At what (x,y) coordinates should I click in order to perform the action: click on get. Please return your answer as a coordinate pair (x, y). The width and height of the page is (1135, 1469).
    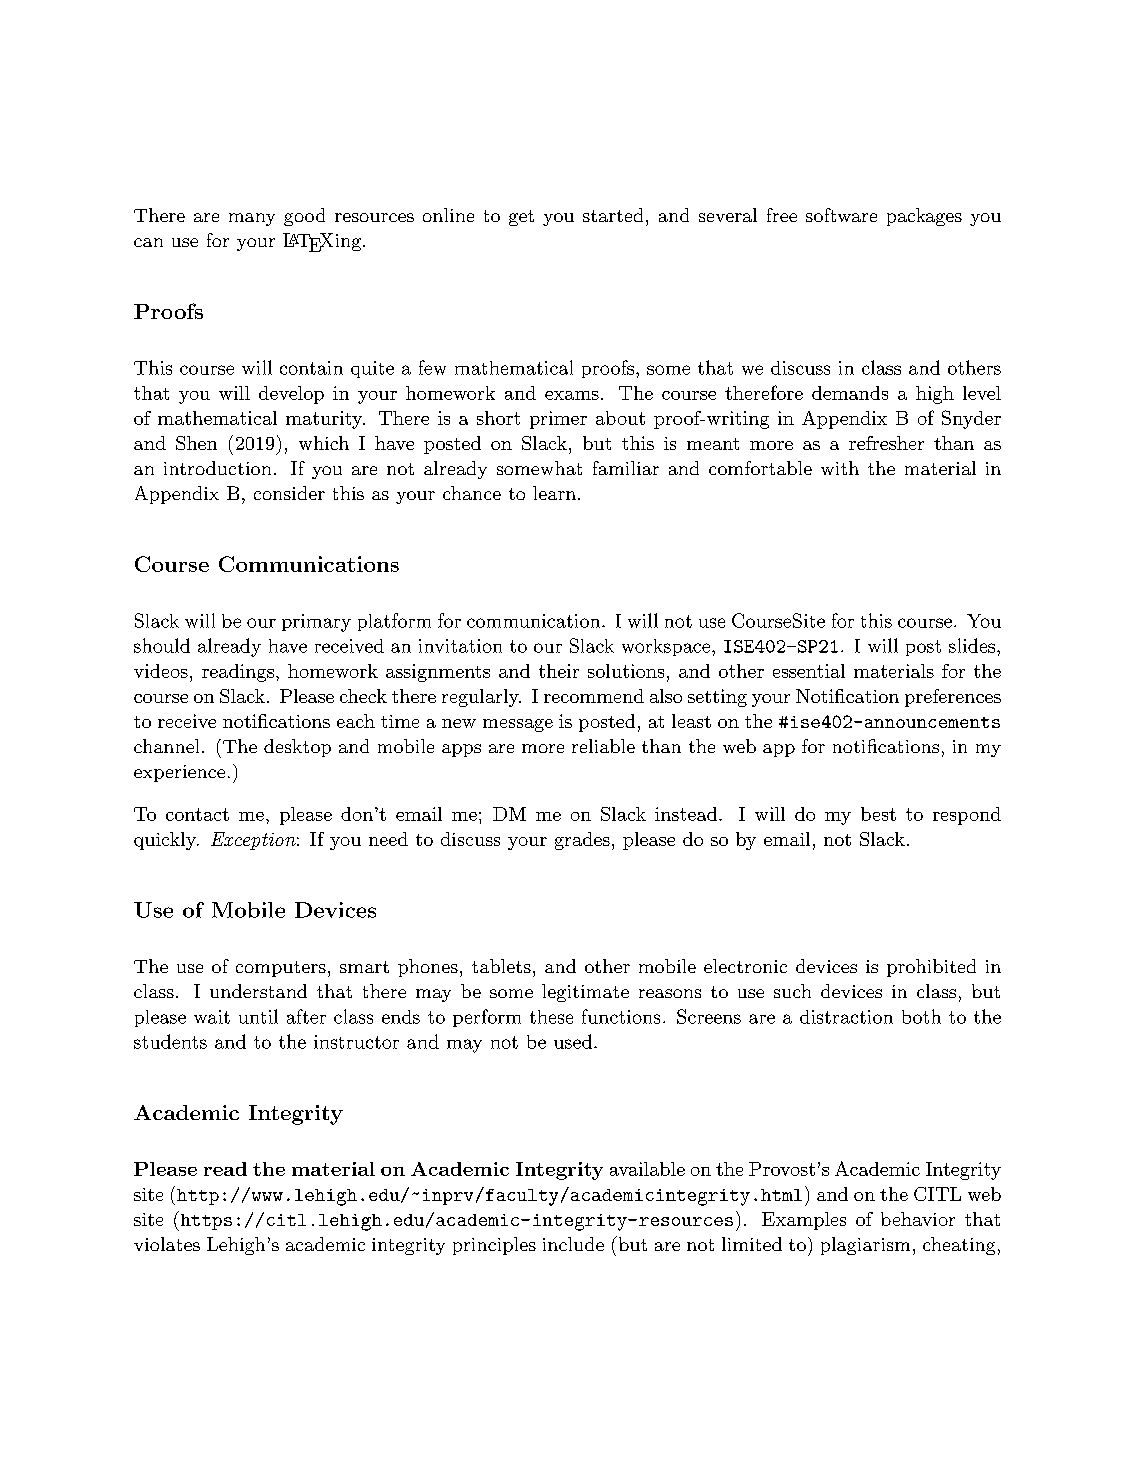
    Looking at the image, I should click on (521, 218).
